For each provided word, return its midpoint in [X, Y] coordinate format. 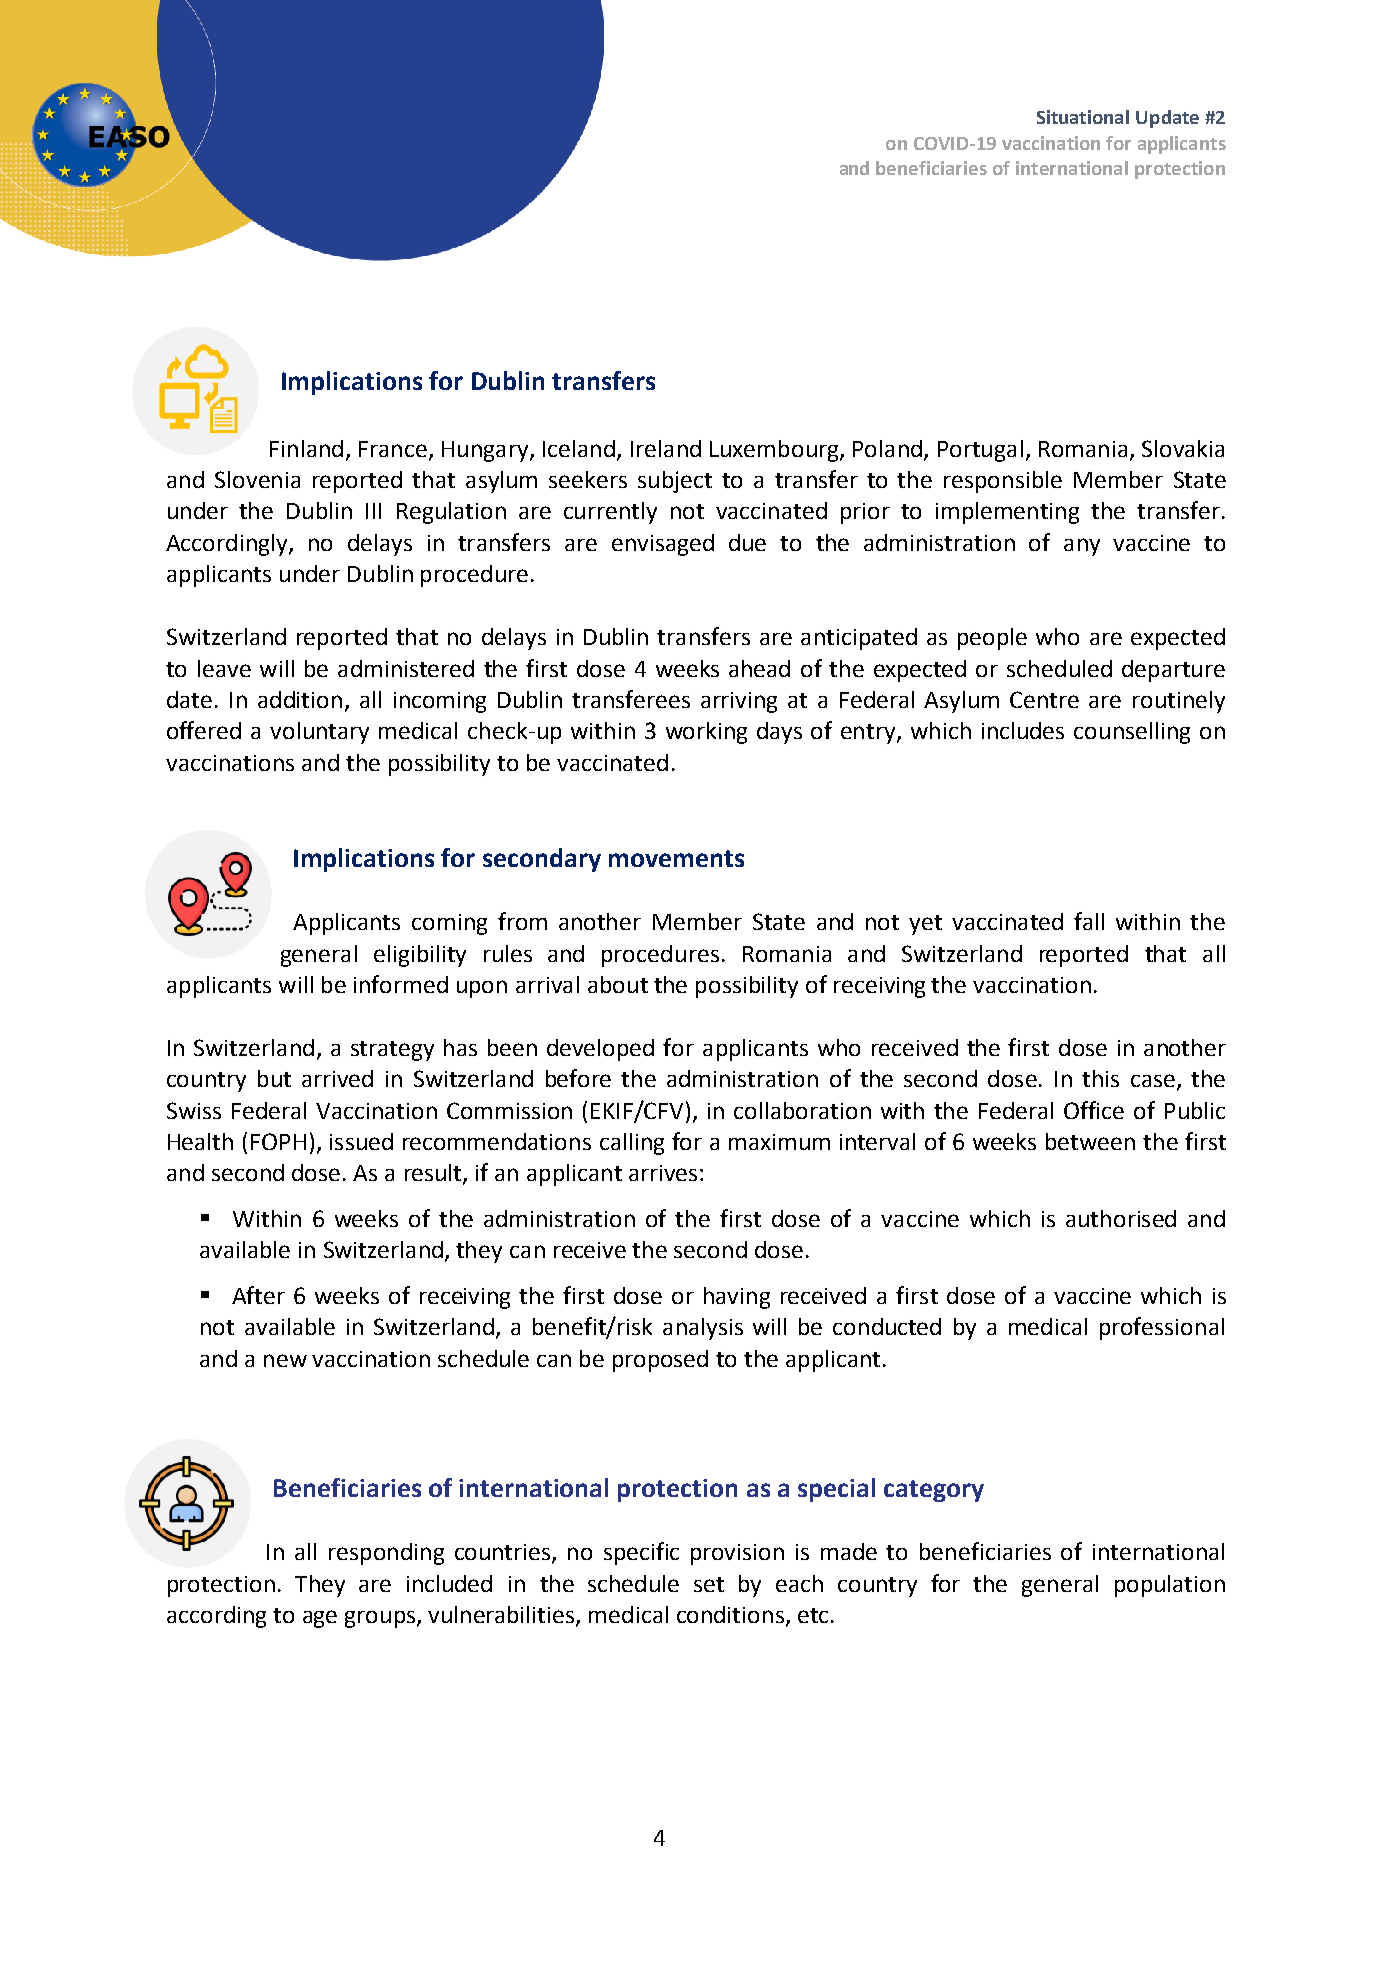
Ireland [666, 448]
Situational [1083, 117]
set [709, 1584]
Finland [306, 448]
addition [300, 699]
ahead [759, 668]
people [992, 639]
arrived [337, 1078]
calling [632, 1144]
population [1170, 1586]
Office [1094, 1110]
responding [386, 1554]
